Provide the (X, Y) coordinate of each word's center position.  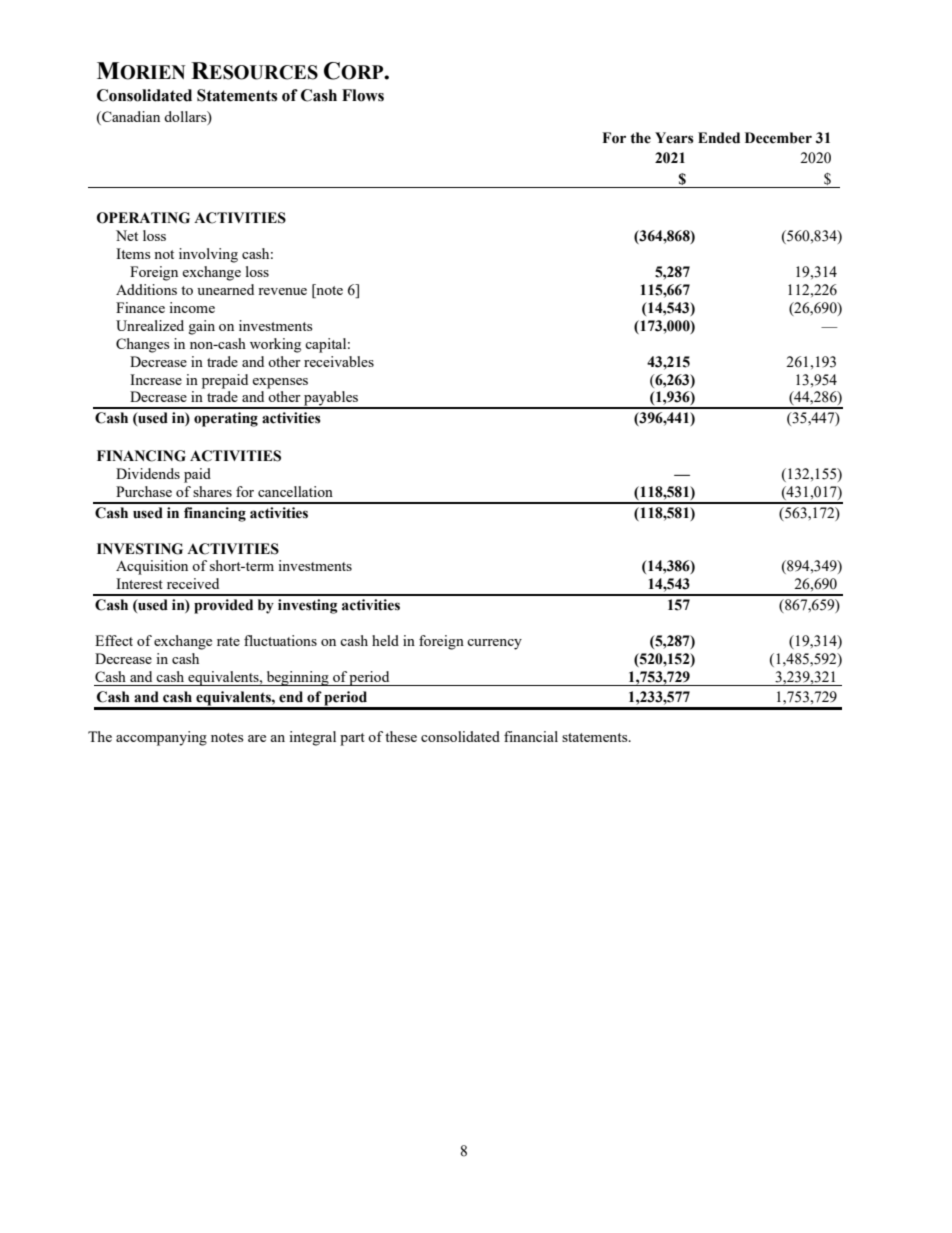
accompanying (161, 738)
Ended (719, 138)
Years (674, 138)
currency (494, 644)
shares (212, 491)
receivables (339, 361)
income (192, 307)
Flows (363, 95)
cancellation (295, 491)
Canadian (130, 118)
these (401, 736)
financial (531, 736)
